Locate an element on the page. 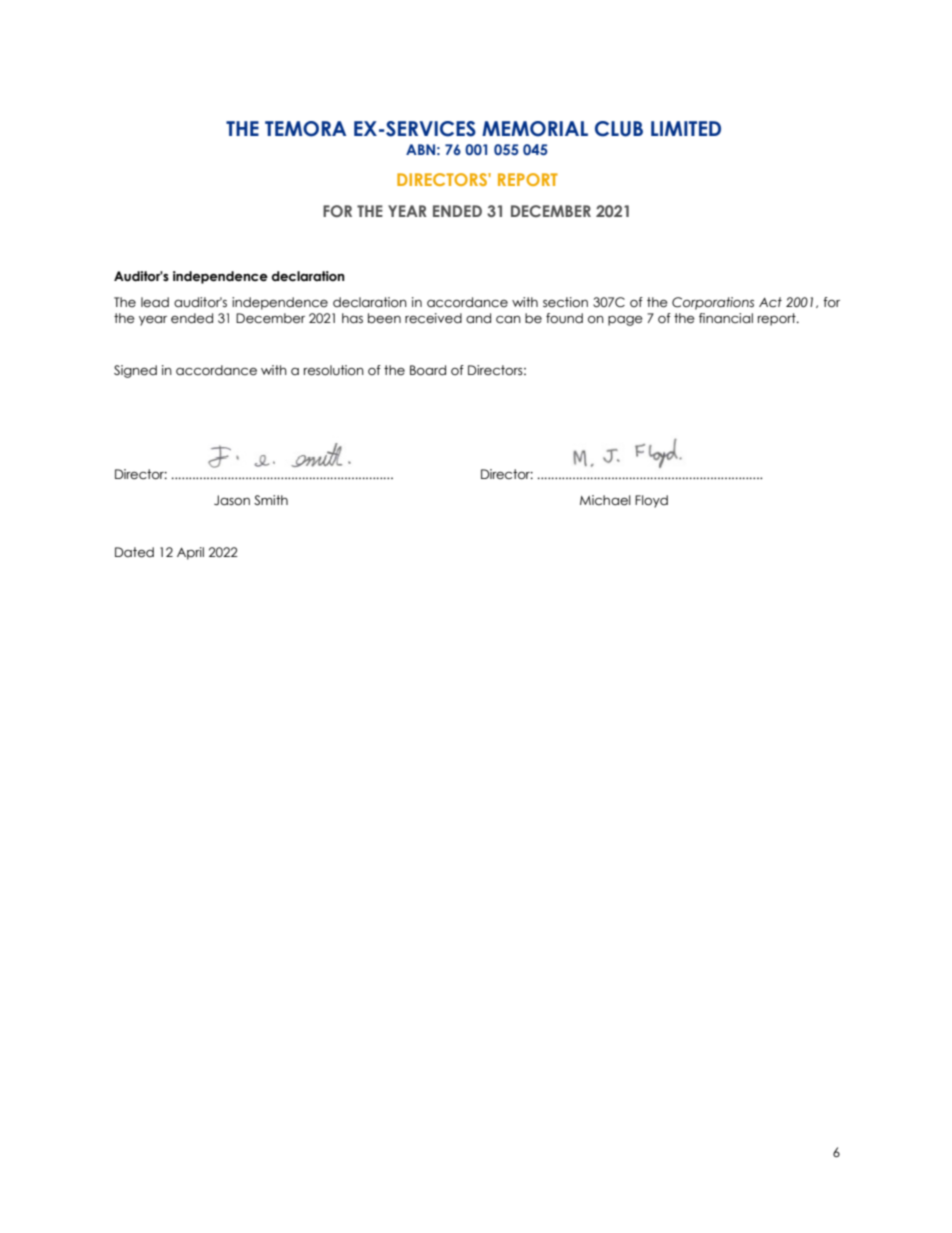  LIMITED is located at coordinates (686, 128).
